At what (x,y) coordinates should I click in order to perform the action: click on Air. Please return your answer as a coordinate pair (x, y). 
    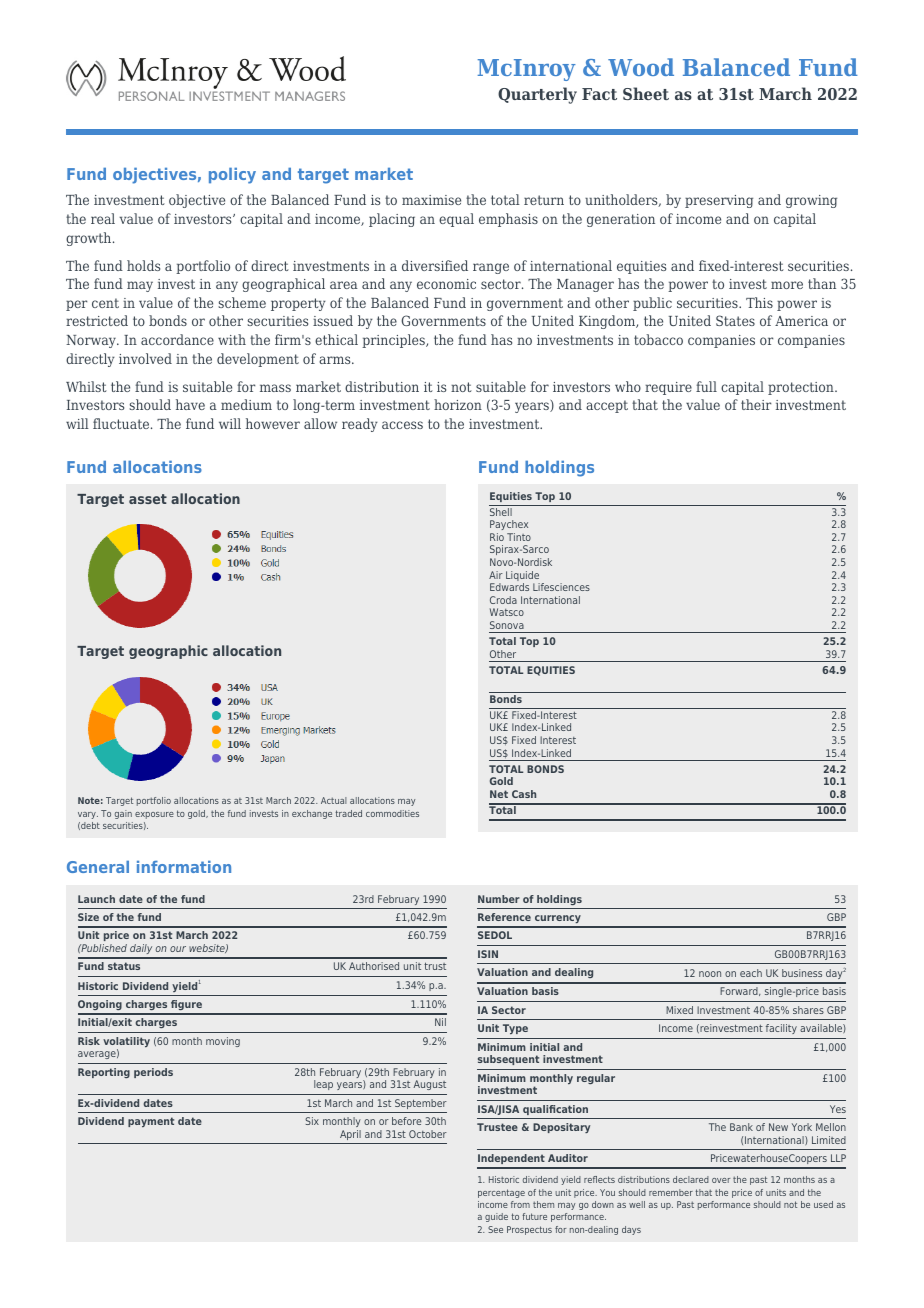
    Looking at the image, I should click on (496, 575).
